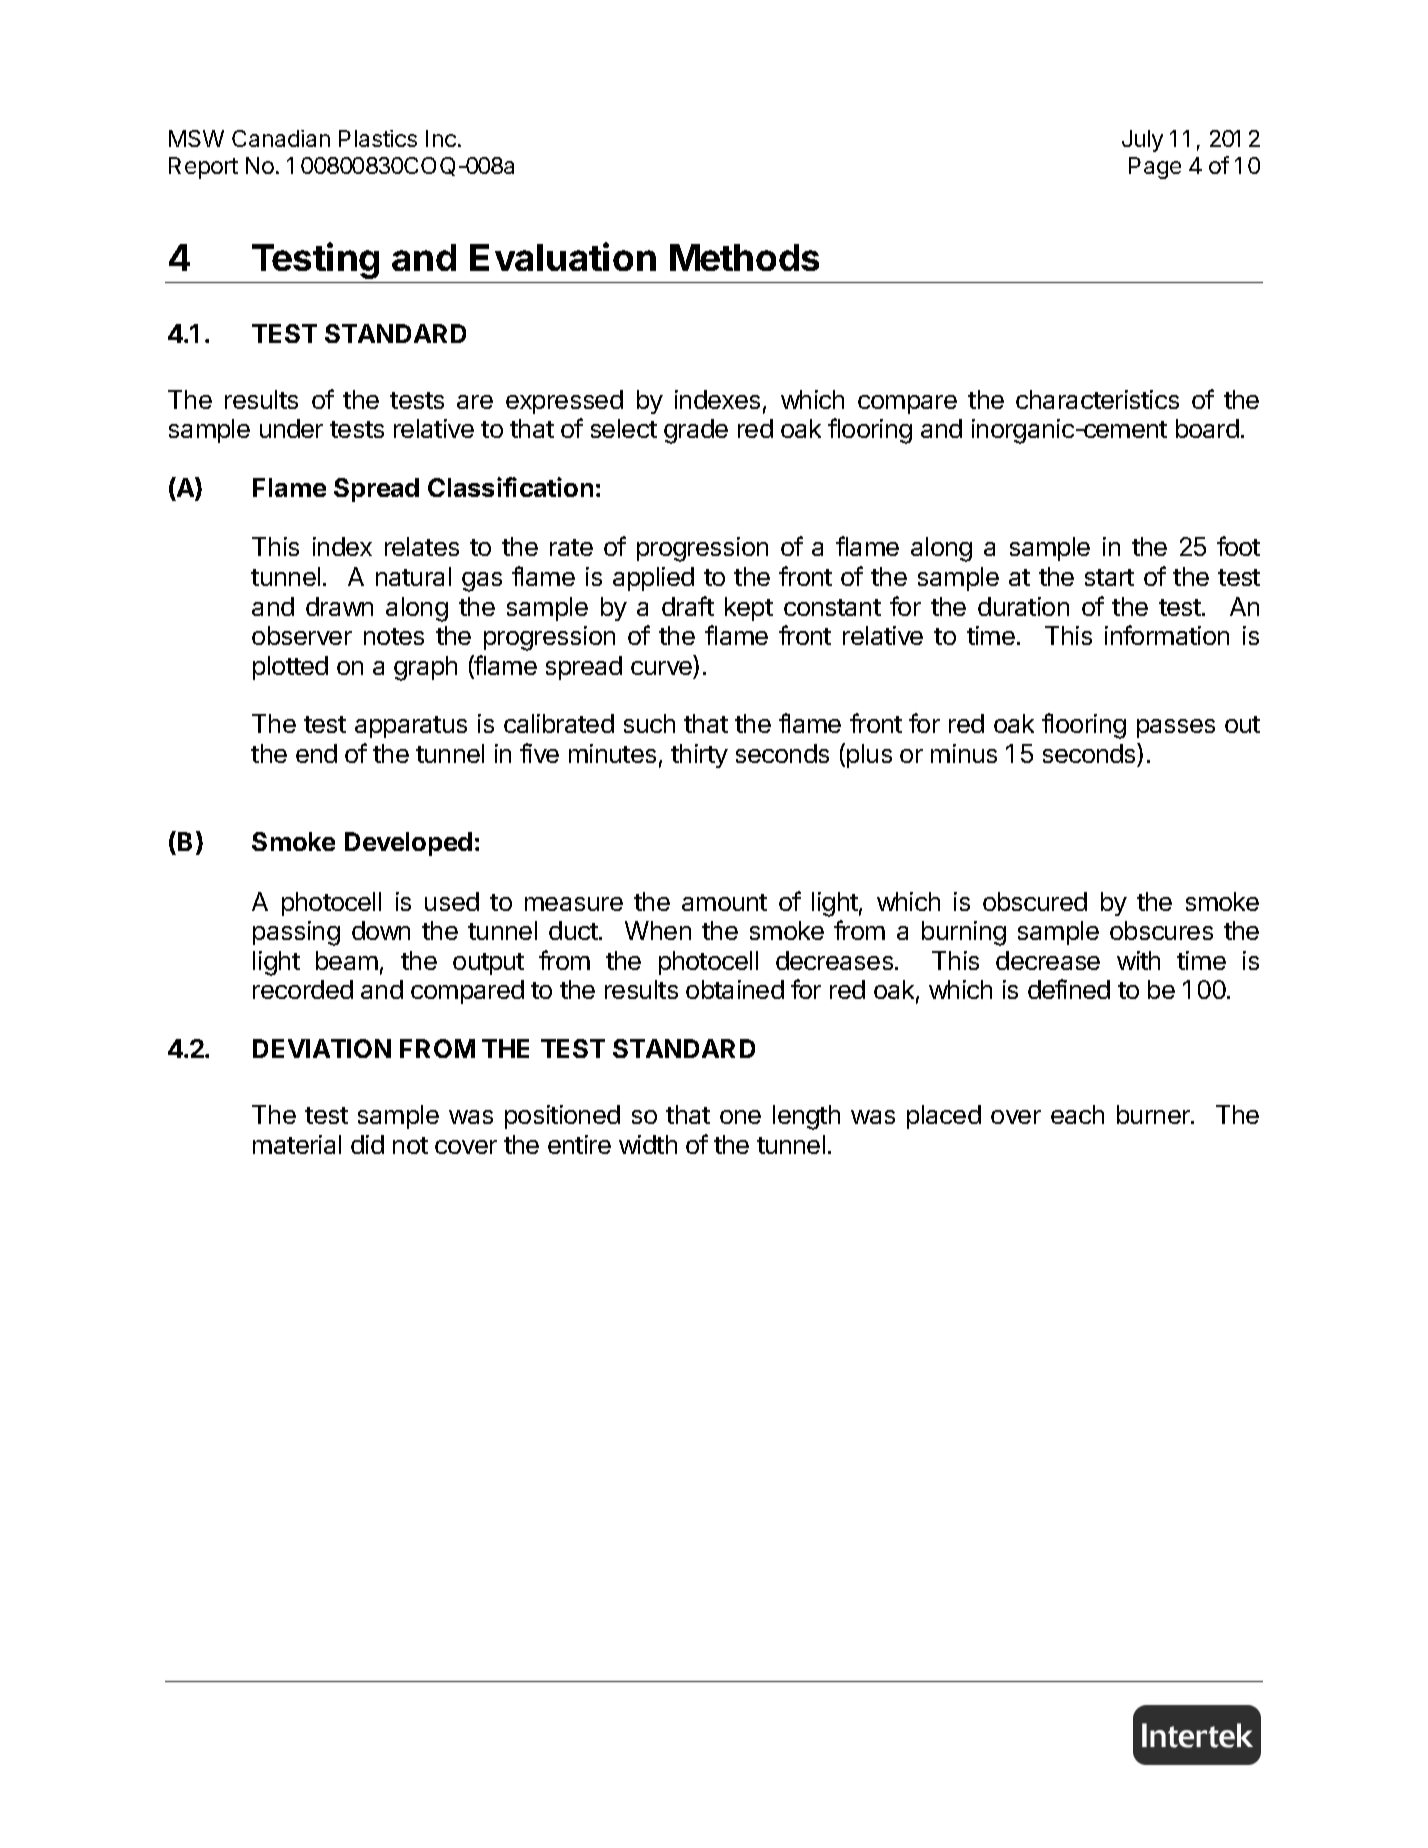 This screenshot has width=1428, height=1848. What do you see at coordinates (696, 431) in the screenshot?
I see `grade` at bounding box center [696, 431].
